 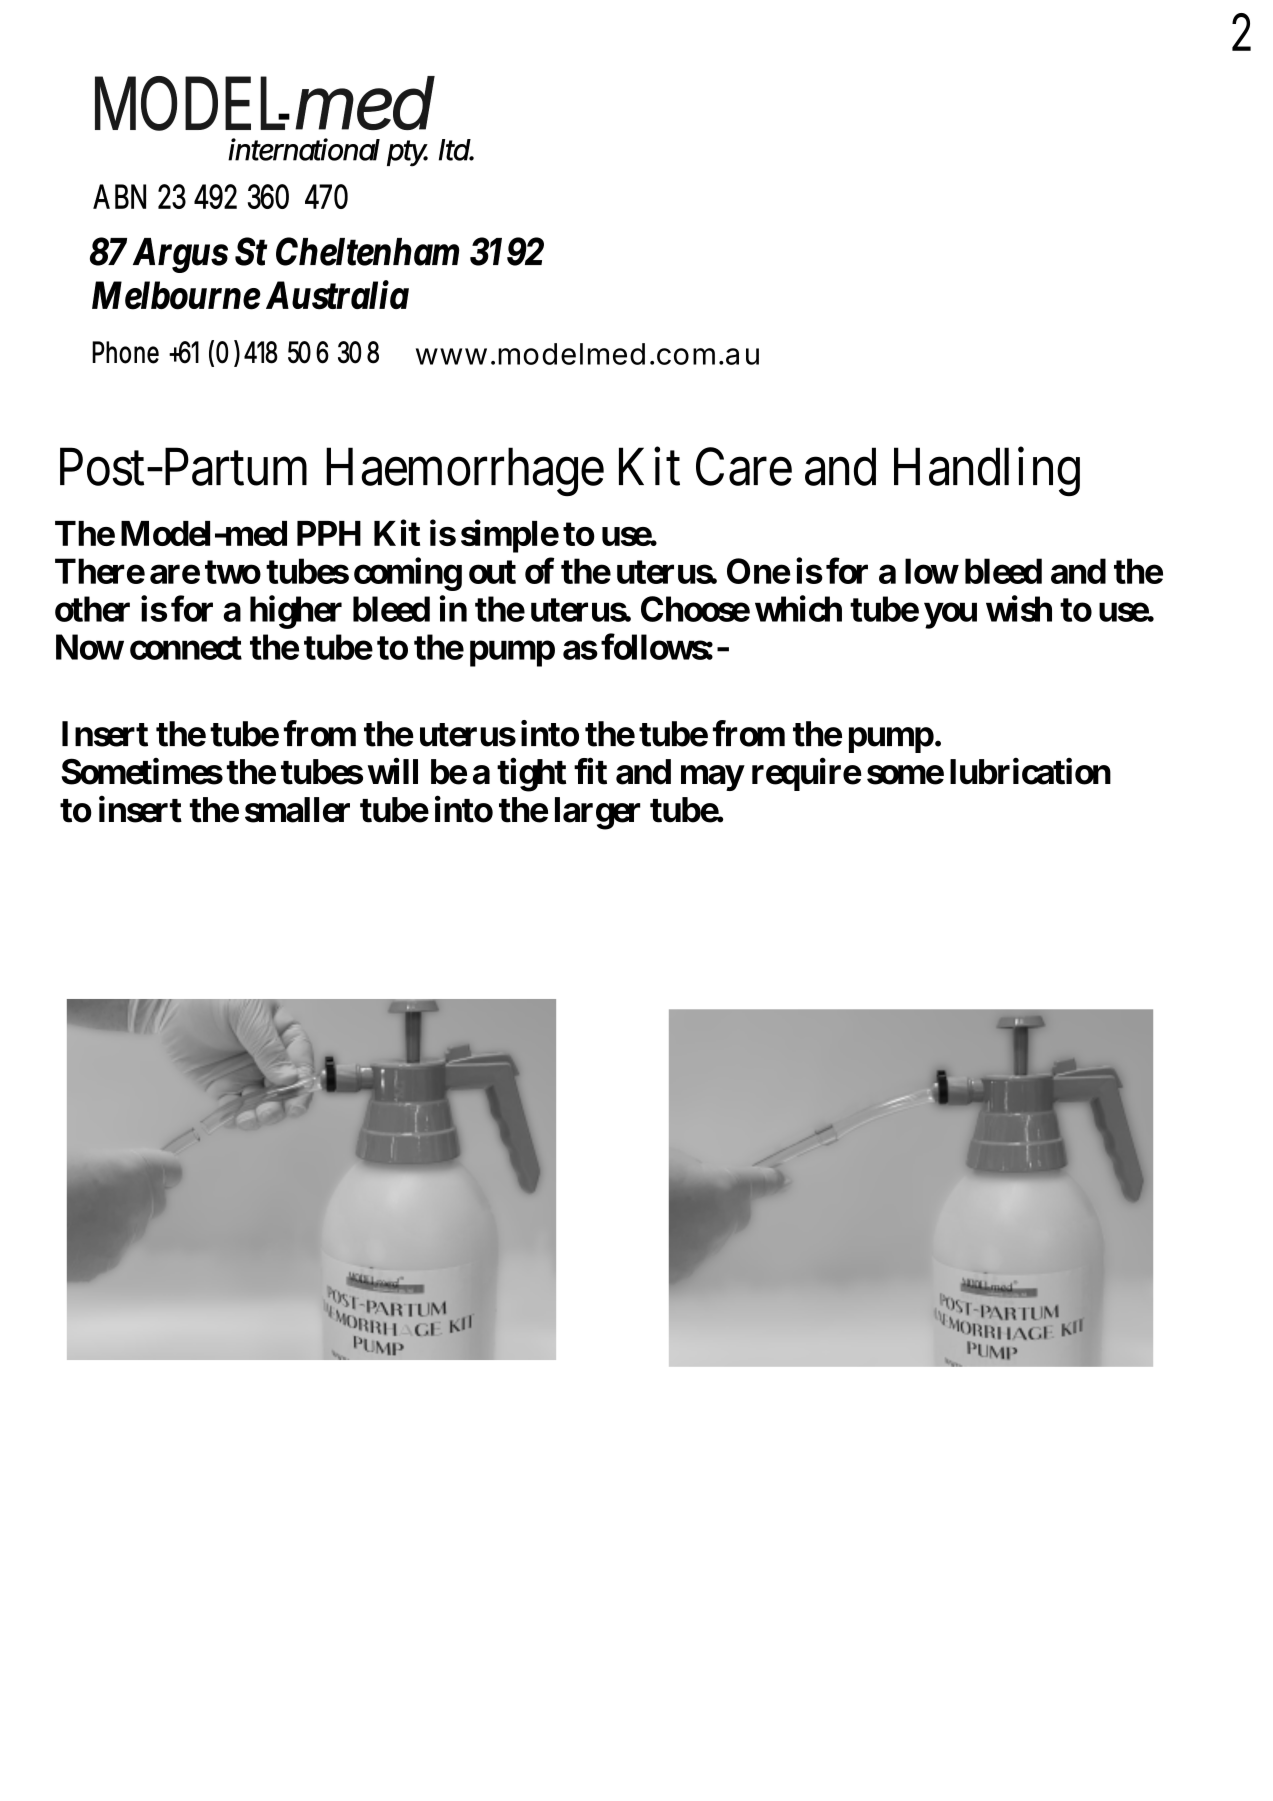 What do you see at coordinates (798, 608) in the screenshot?
I see `which` at bounding box center [798, 608].
